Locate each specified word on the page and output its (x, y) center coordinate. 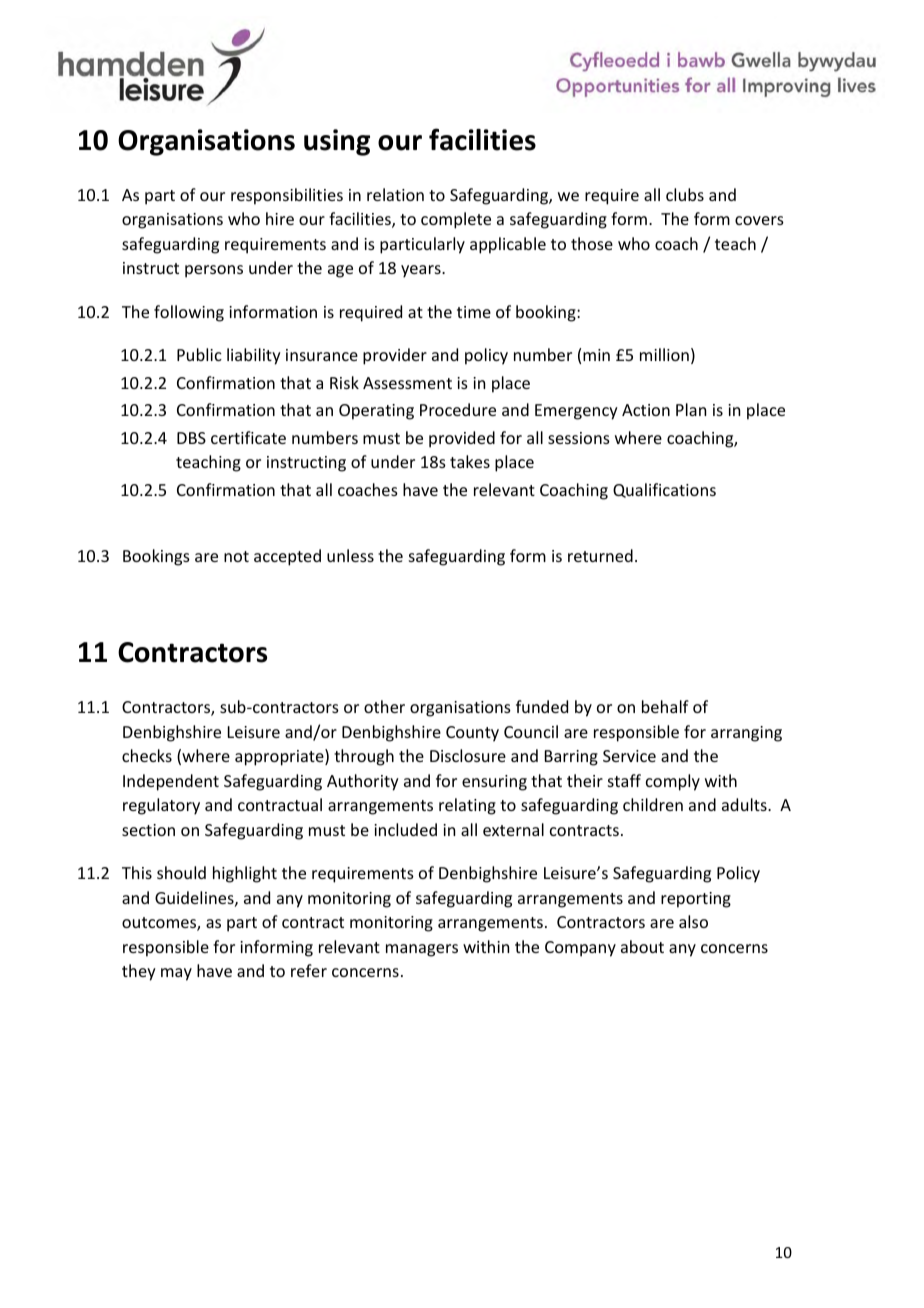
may (176, 974)
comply (673, 782)
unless (350, 555)
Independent (171, 782)
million (664, 354)
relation (395, 194)
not (236, 556)
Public (199, 354)
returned (600, 555)
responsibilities (287, 196)
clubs (685, 194)
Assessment (407, 383)
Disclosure (468, 755)
